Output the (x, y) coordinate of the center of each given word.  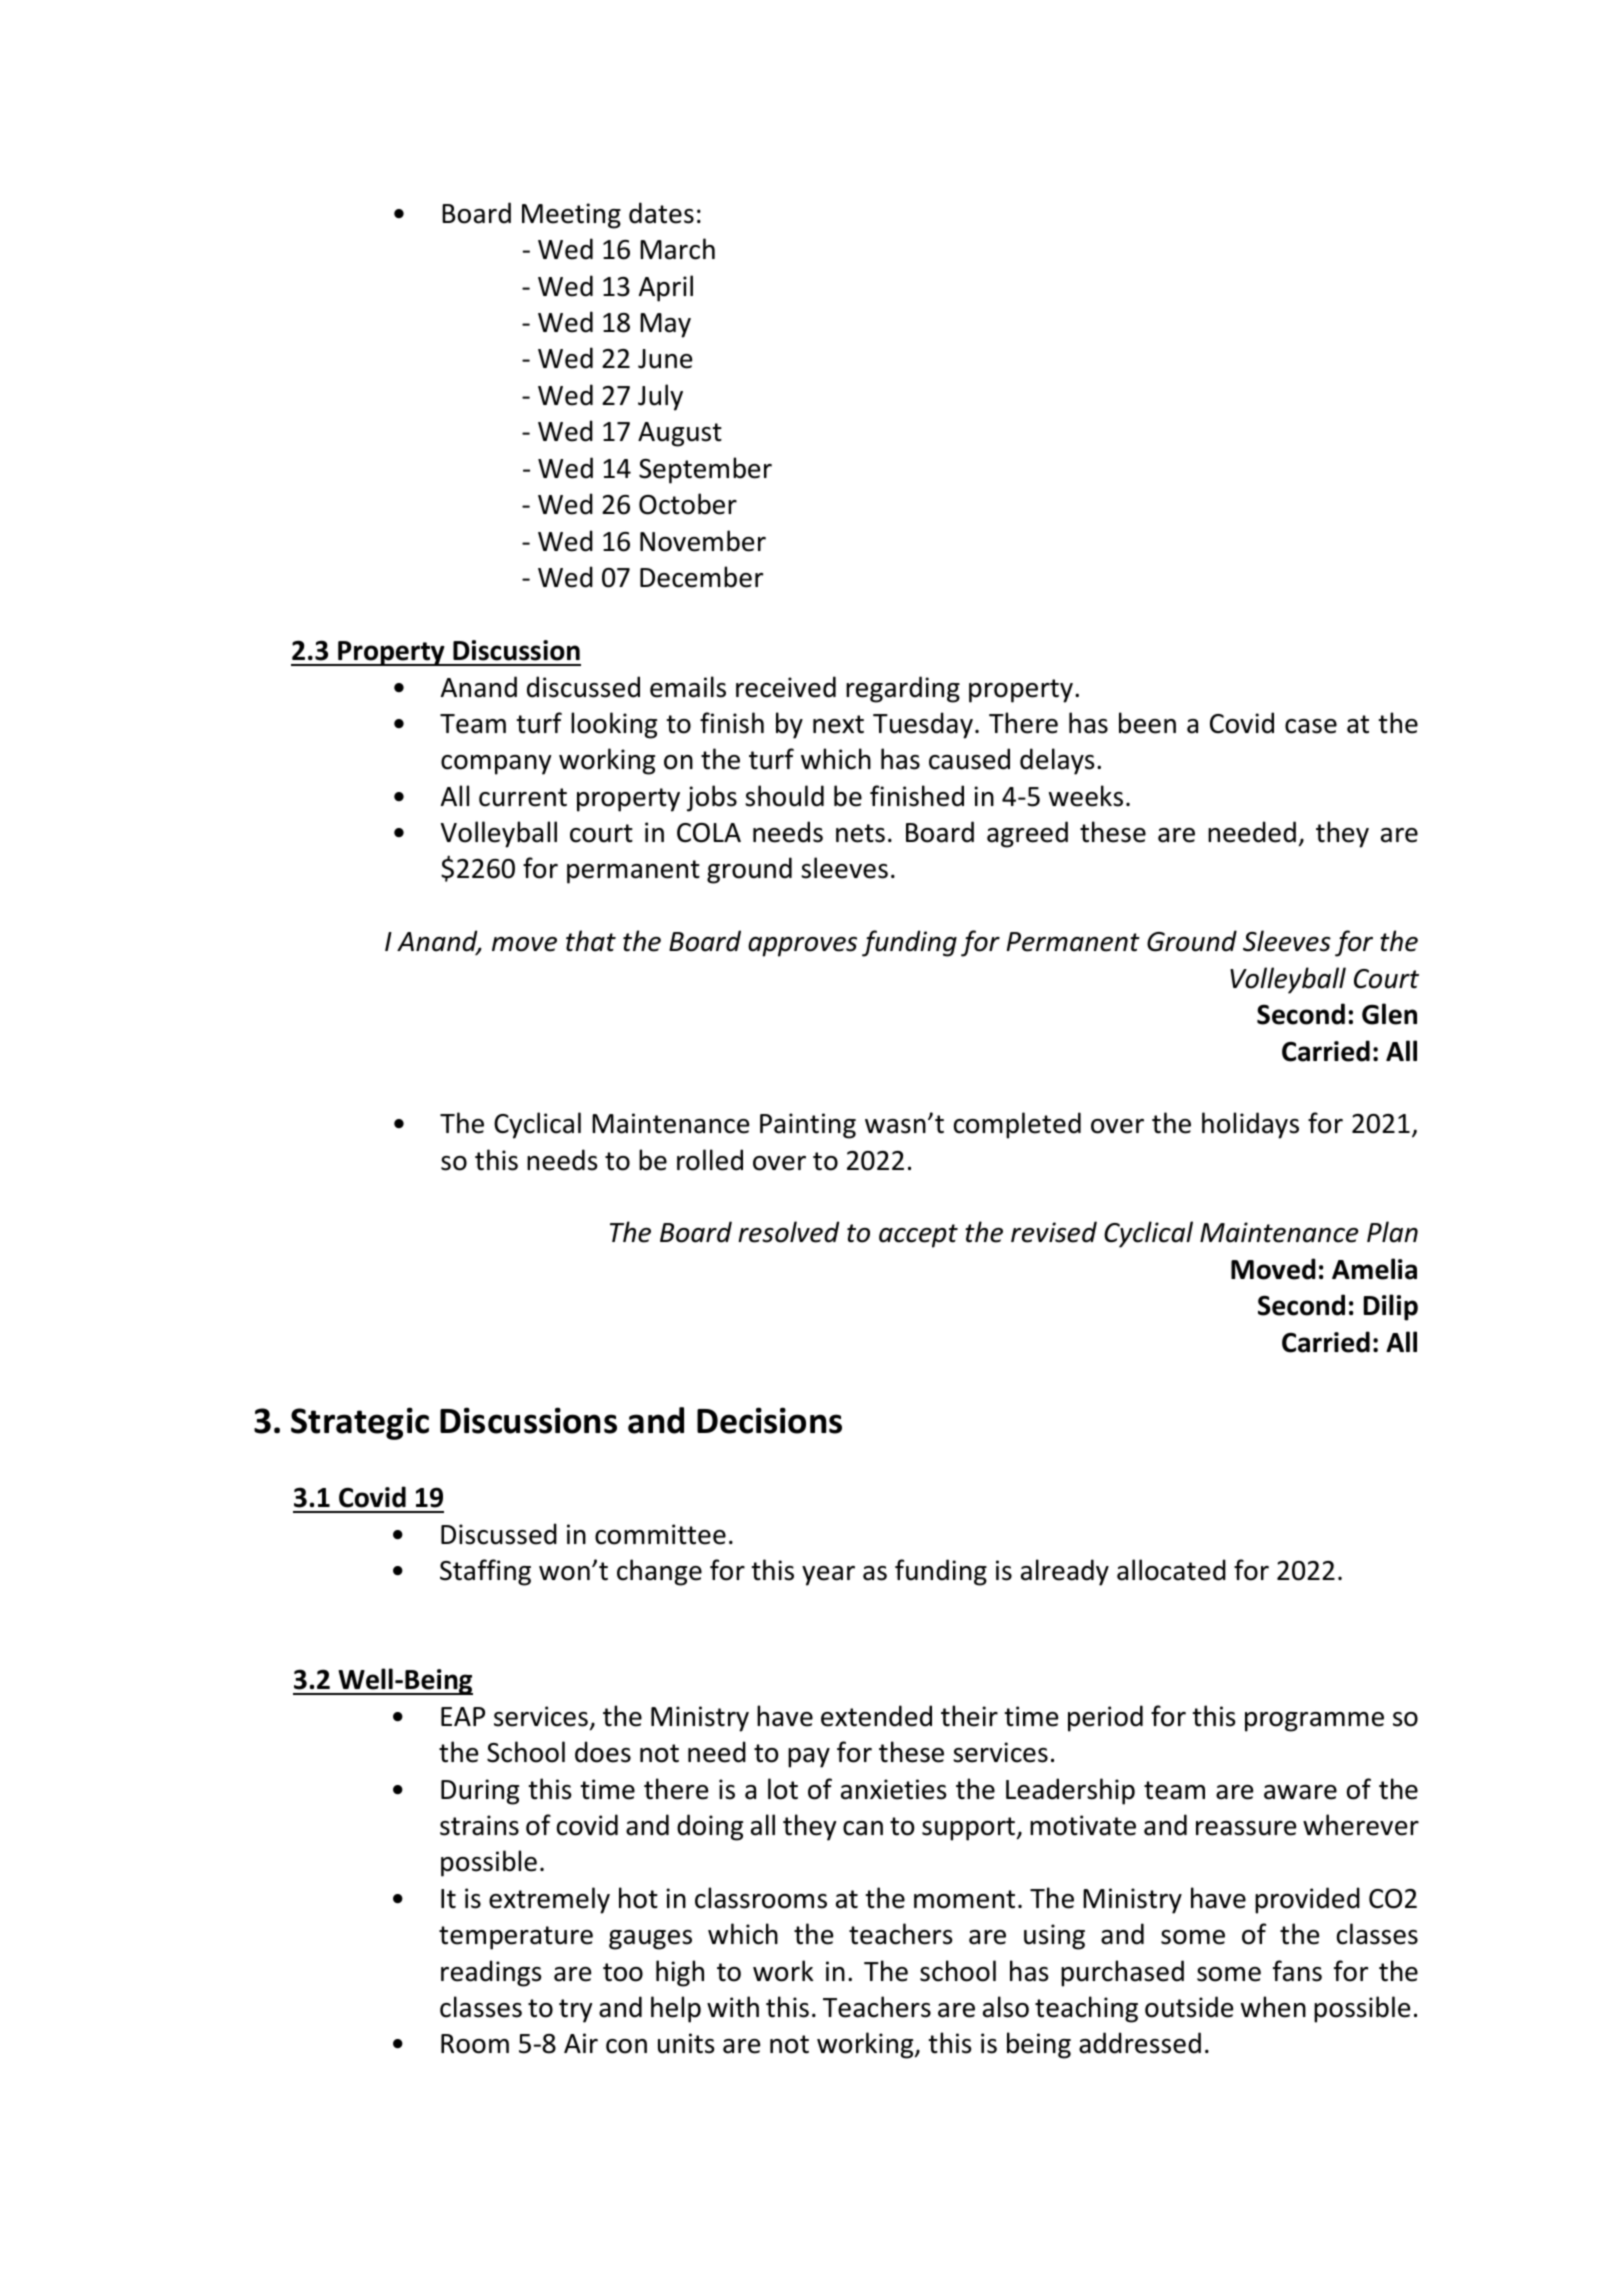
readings (491, 1973)
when (1273, 2007)
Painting (808, 1126)
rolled (710, 1160)
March (677, 249)
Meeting (571, 216)
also (1006, 2007)
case (1311, 726)
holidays (1250, 1125)
